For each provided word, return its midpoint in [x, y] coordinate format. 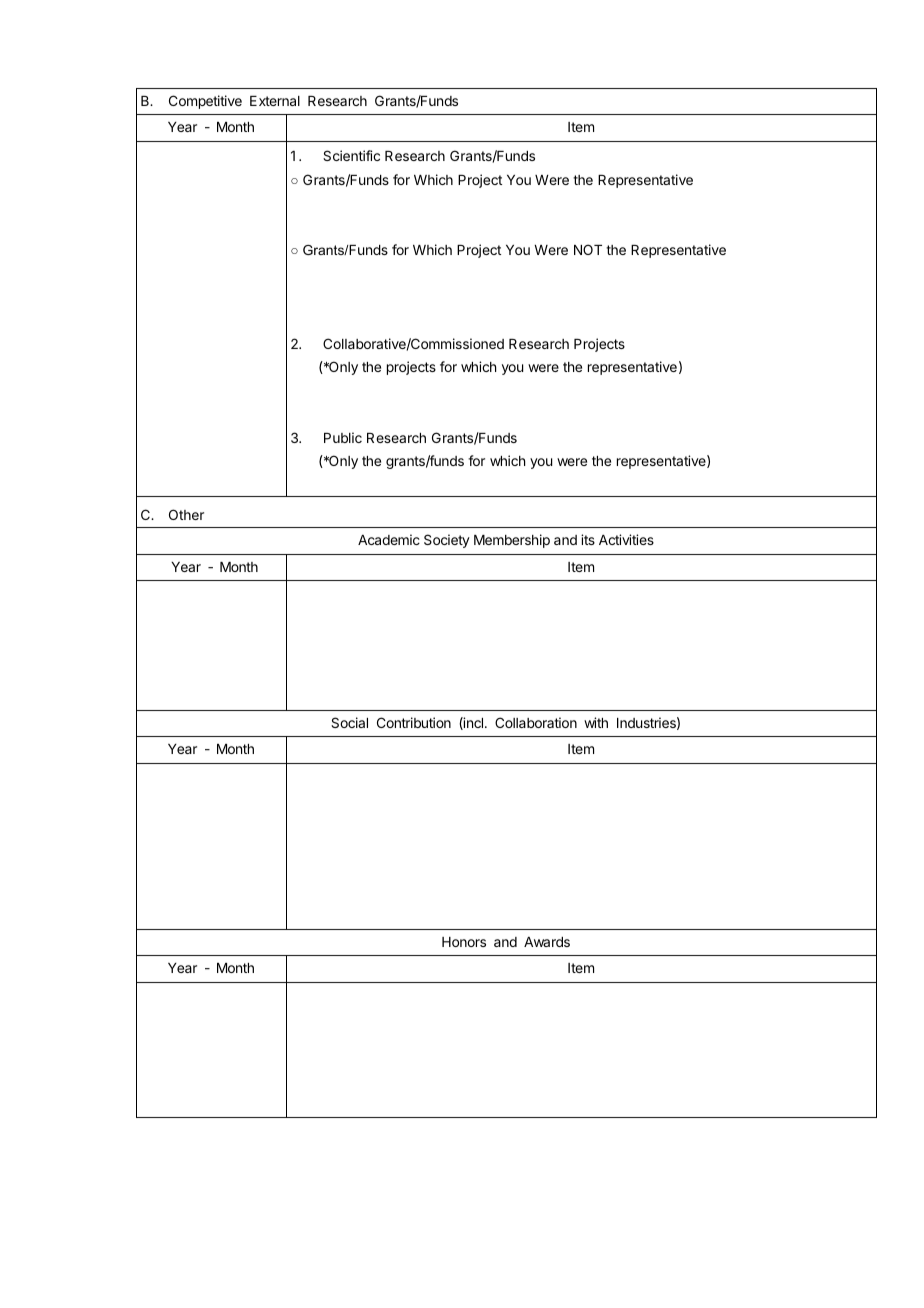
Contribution [414, 722]
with [596, 722]
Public [343, 437]
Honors [464, 942]
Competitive [205, 102]
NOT [588, 249]
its [588, 539]
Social [349, 722]
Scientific [351, 155]
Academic [389, 539]
